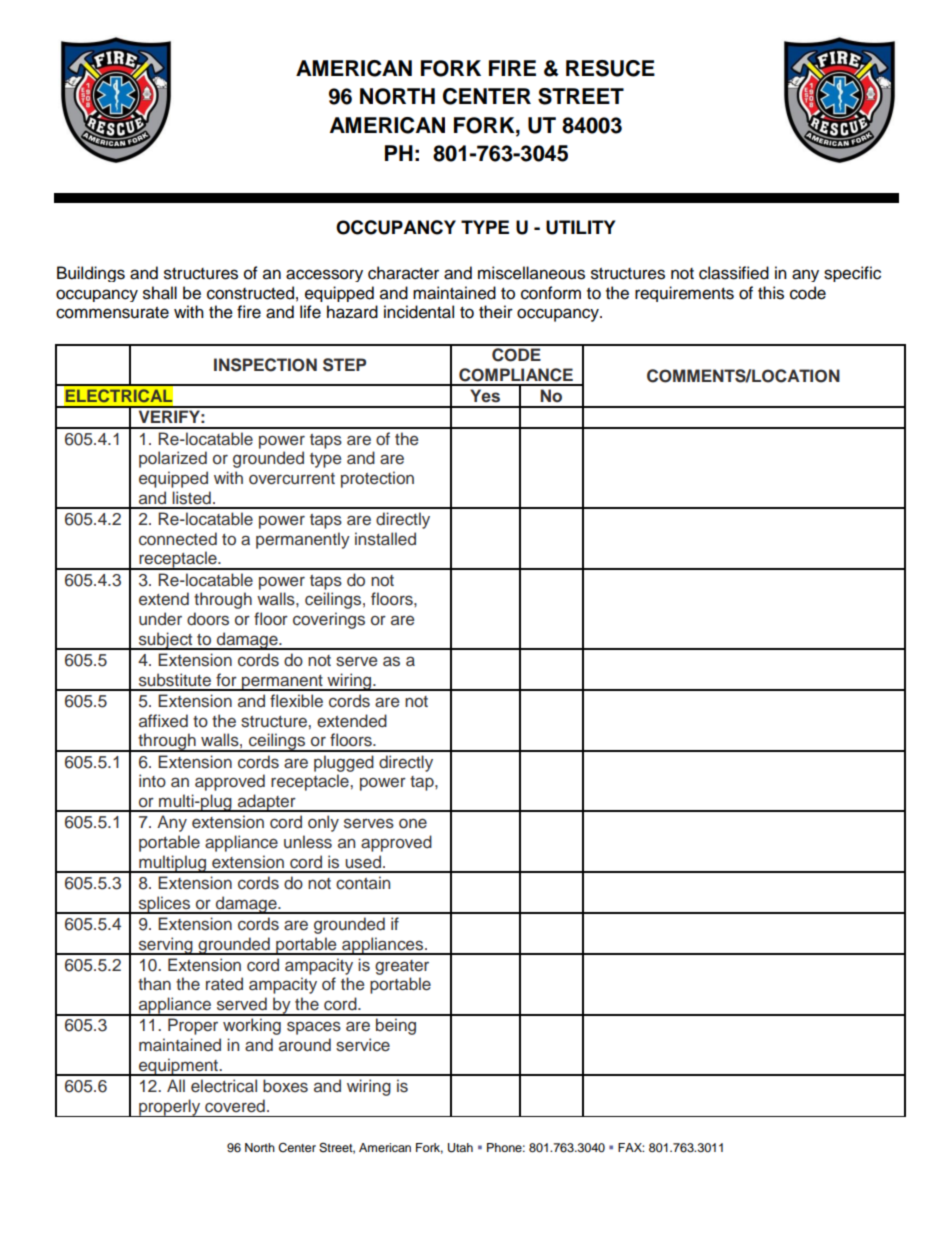  I want to click on Utah, so click(460, 1148).
